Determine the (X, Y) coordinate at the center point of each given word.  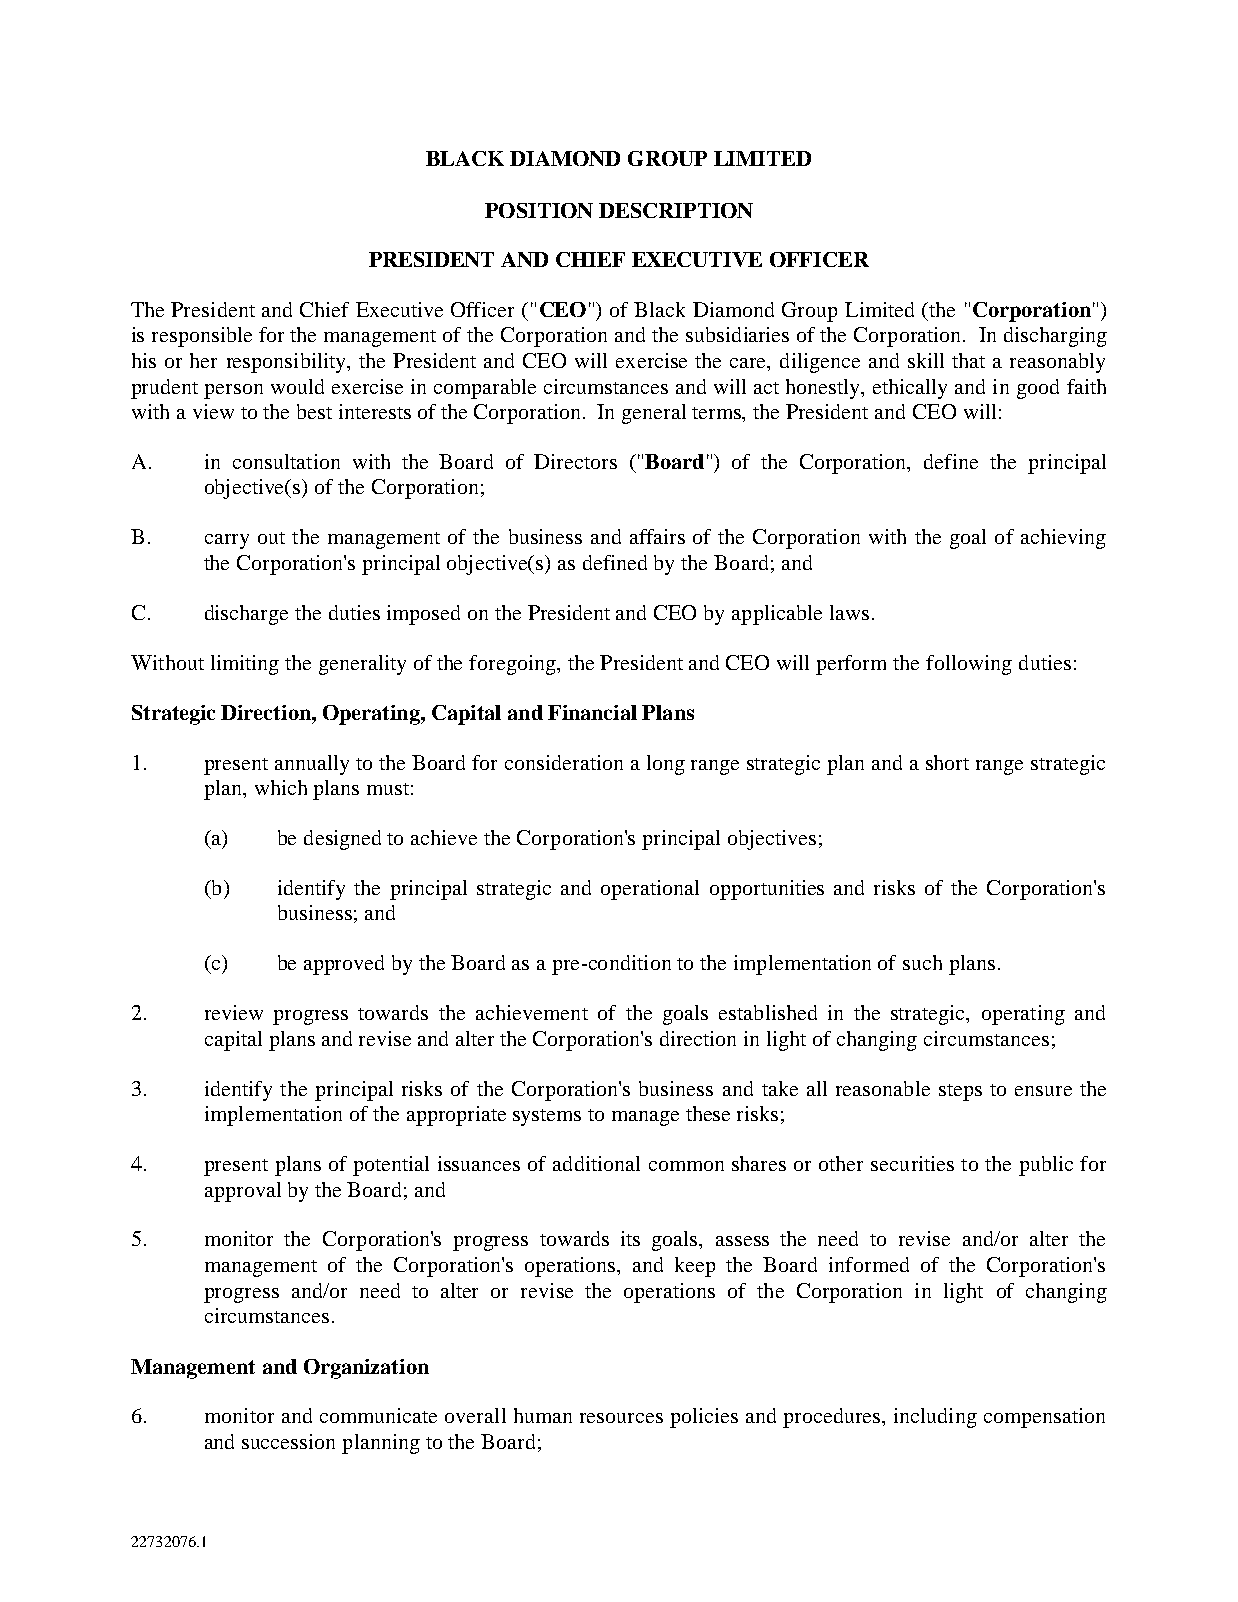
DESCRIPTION (676, 210)
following (969, 665)
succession (288, 1441)
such (922, 962)
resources (621, 1418)
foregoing (513, 665)
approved (344, 965)
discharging (1055, 337)
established (768, 1012)
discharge (246, 615)
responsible (202, 337)
